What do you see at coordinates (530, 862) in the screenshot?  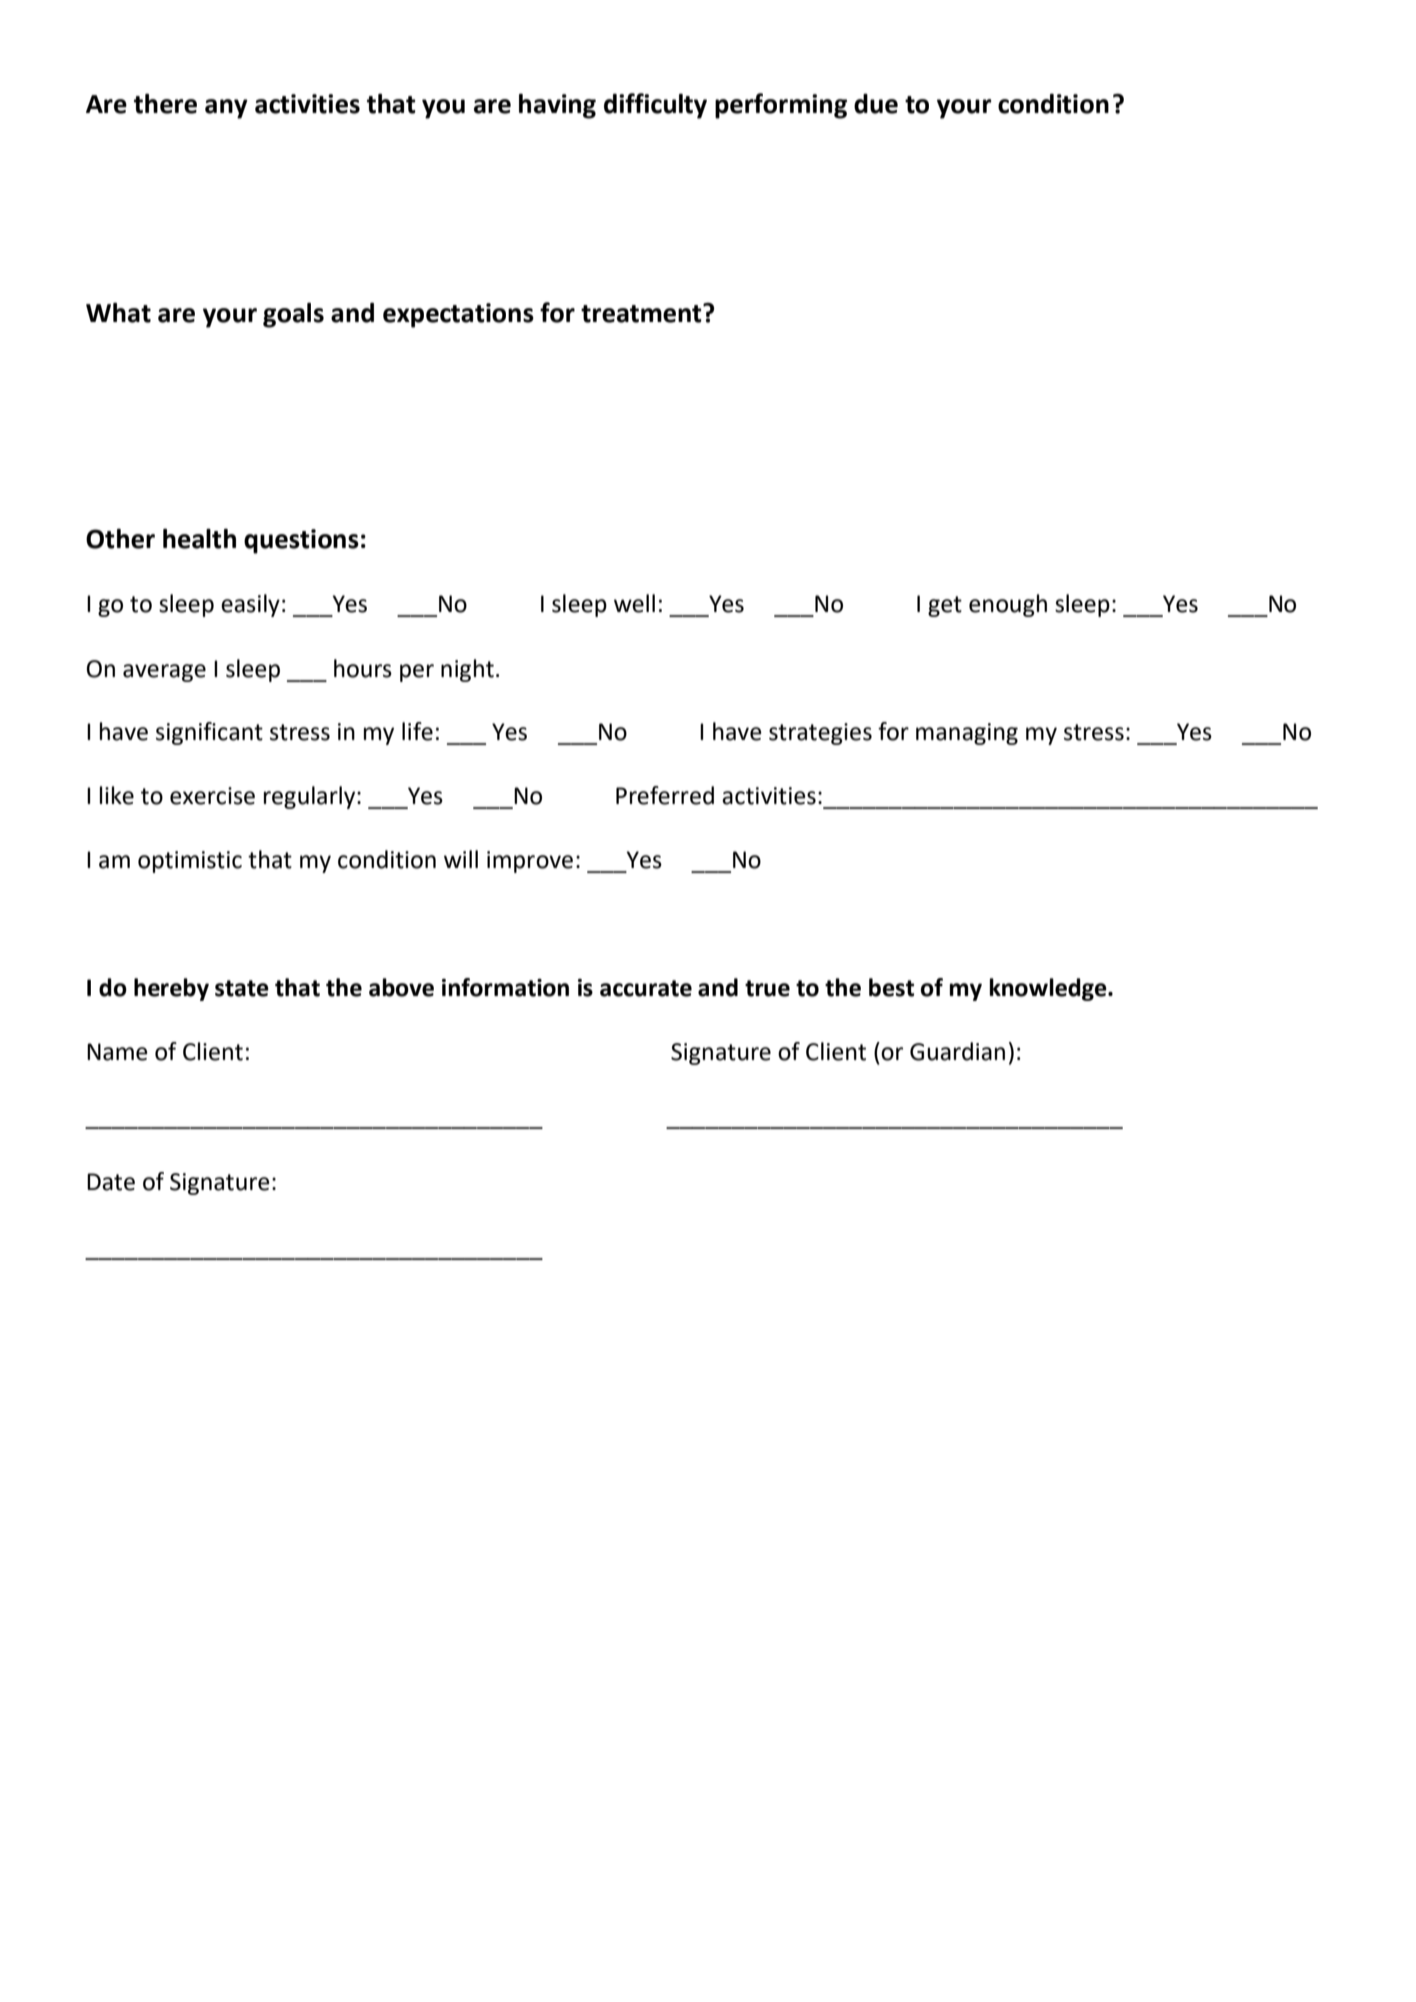 I see `improve` at bounding box center [530, 862].
